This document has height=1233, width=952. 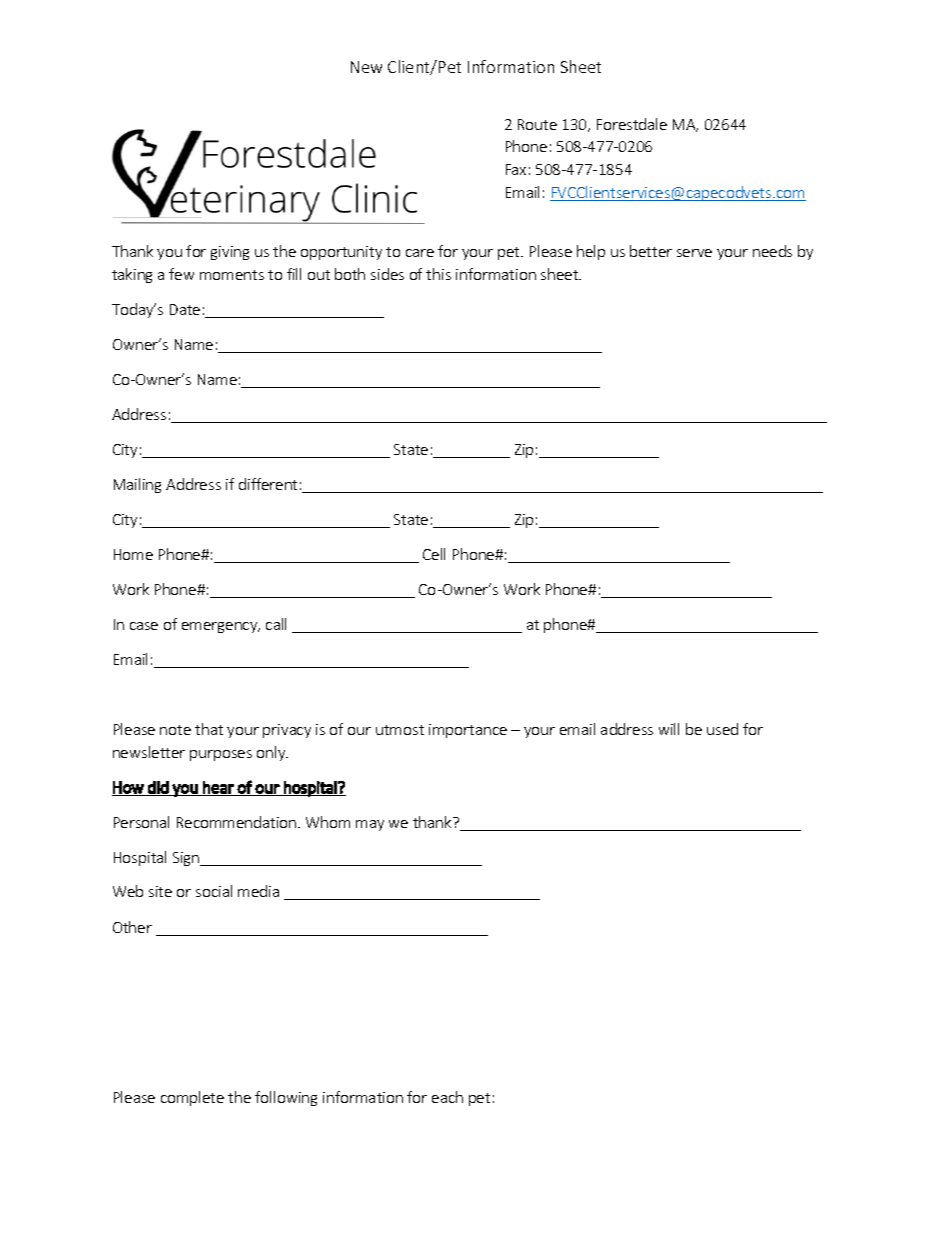 I want to click on used, so click(x=722, y=729).
